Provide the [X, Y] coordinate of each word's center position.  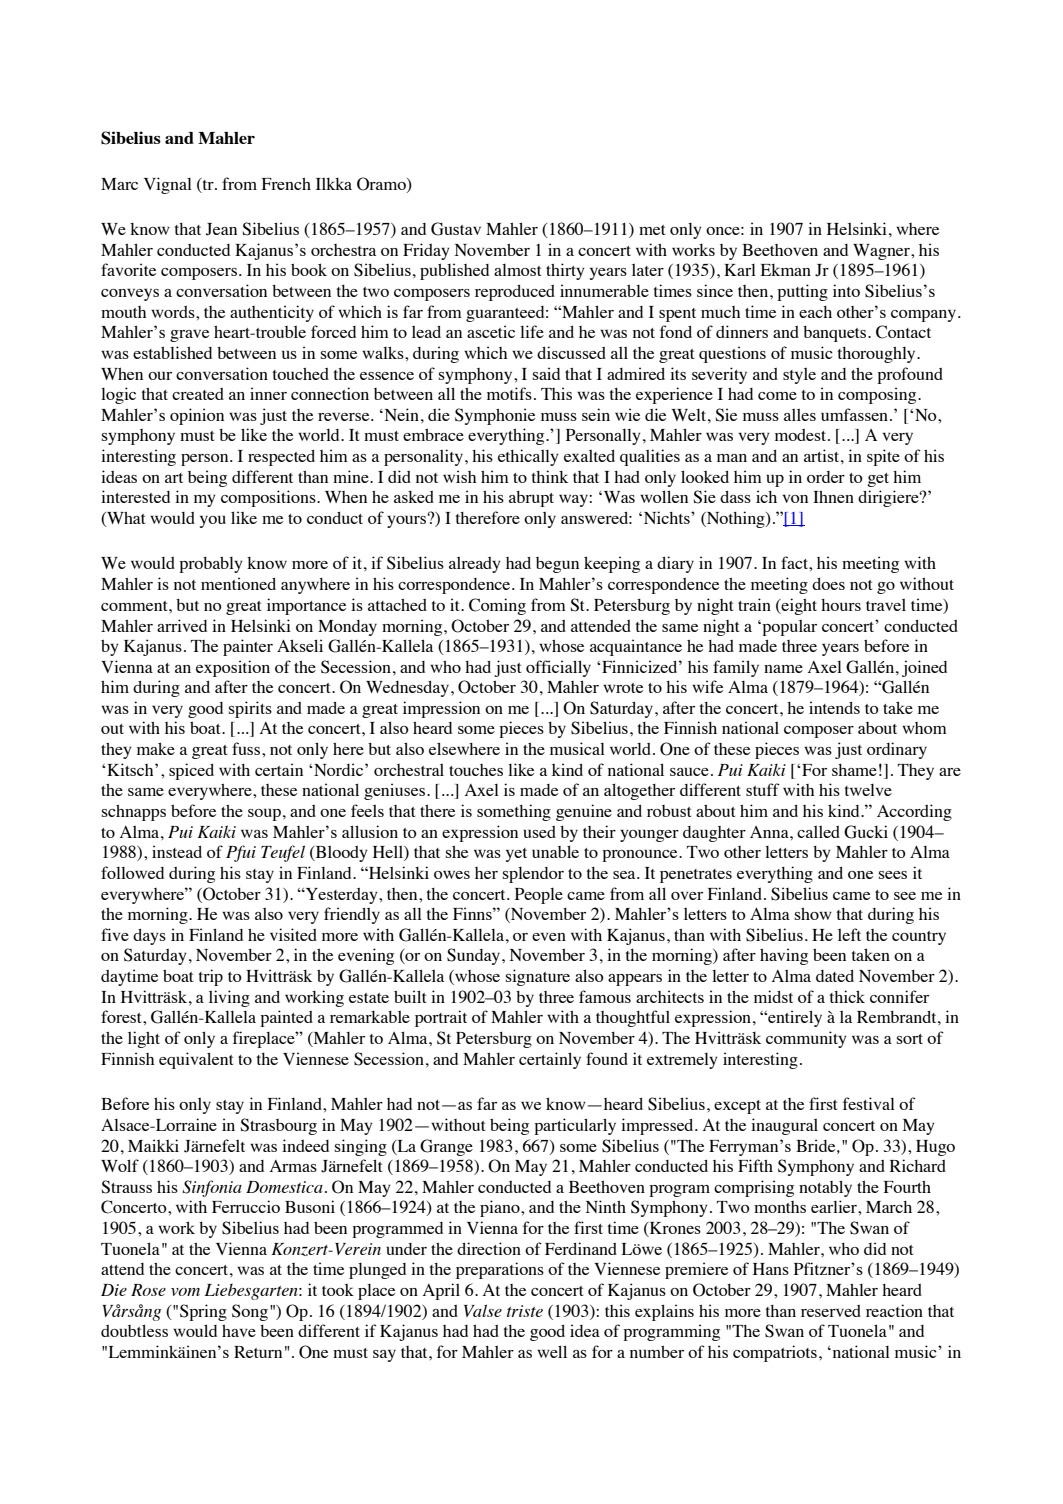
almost [517, 270]
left [849, 934]
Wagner [882, 252]
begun [557, 565]
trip [211, 977]
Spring [203, 1312]
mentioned [238, 583]
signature [538, 977]
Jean [221, 229]
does [828, 584]
